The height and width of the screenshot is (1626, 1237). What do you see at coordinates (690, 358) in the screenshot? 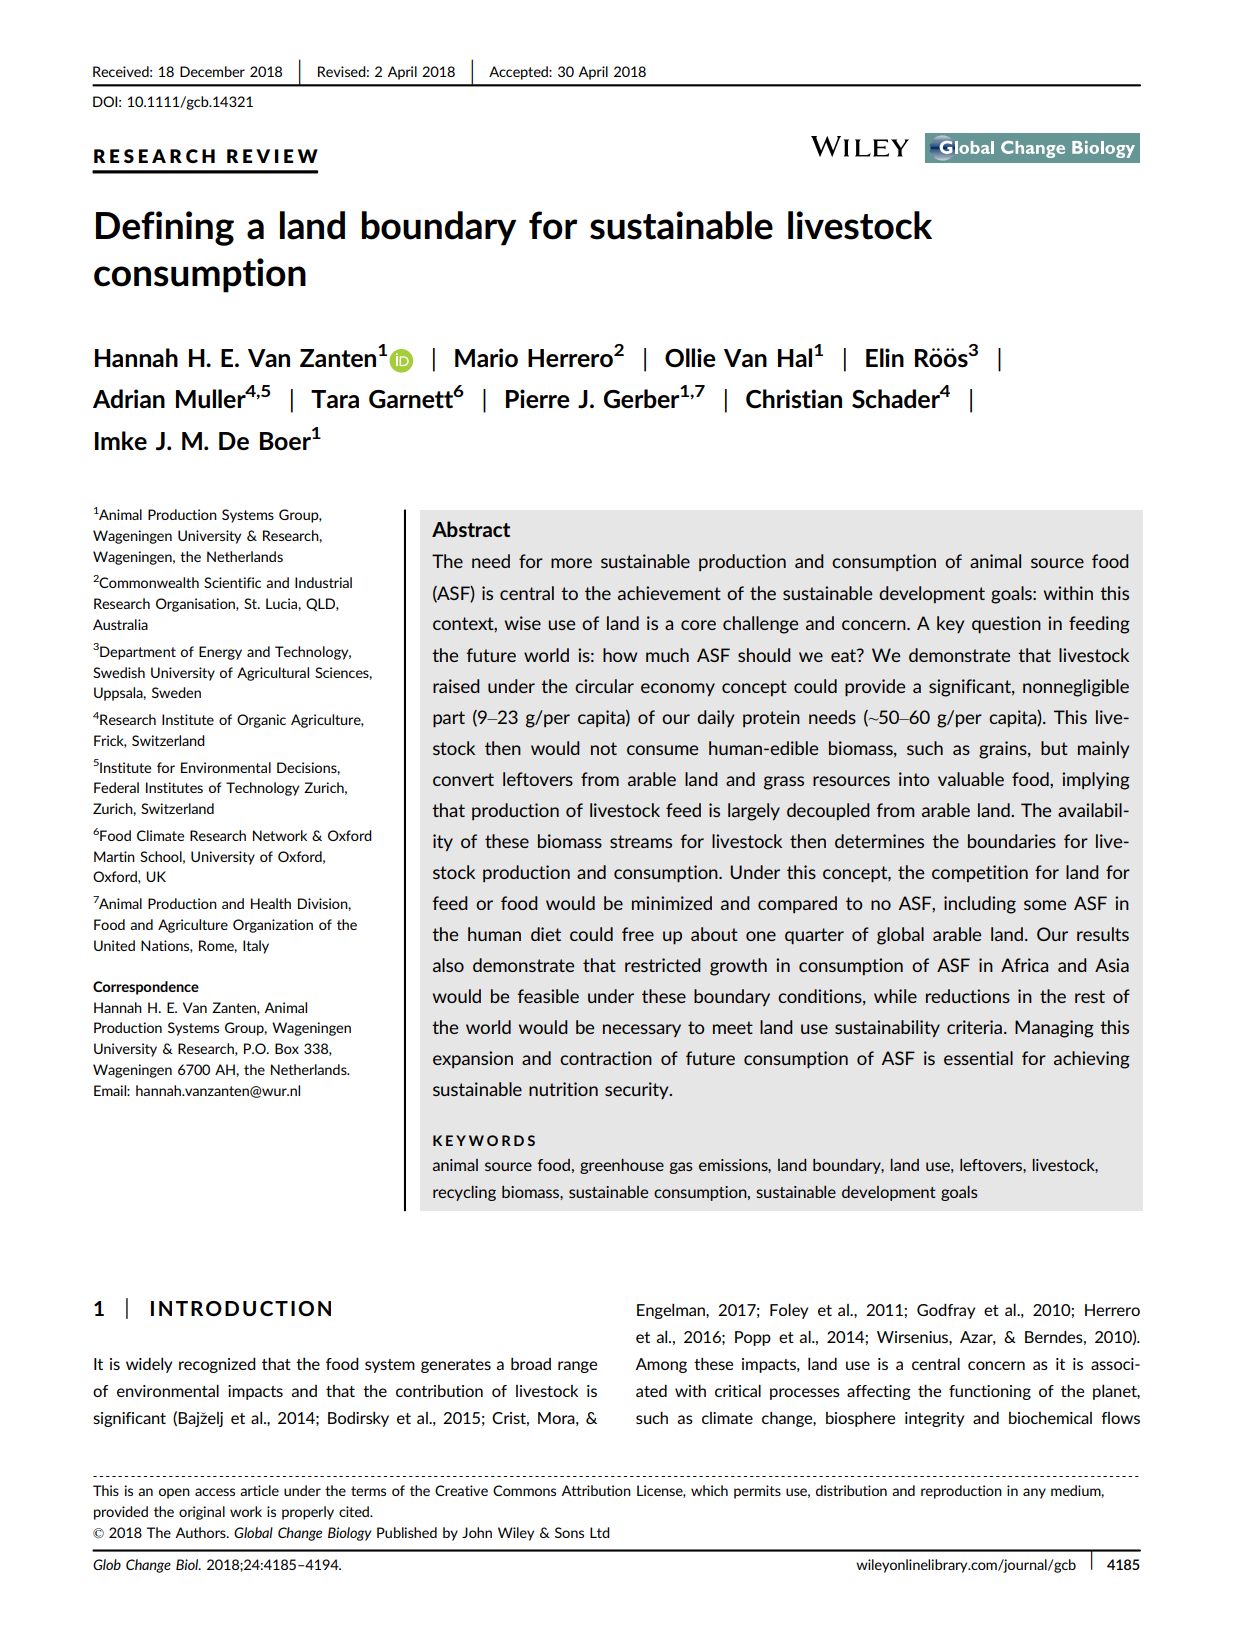
I see `Ollie` at bounding box center [690, 358].
